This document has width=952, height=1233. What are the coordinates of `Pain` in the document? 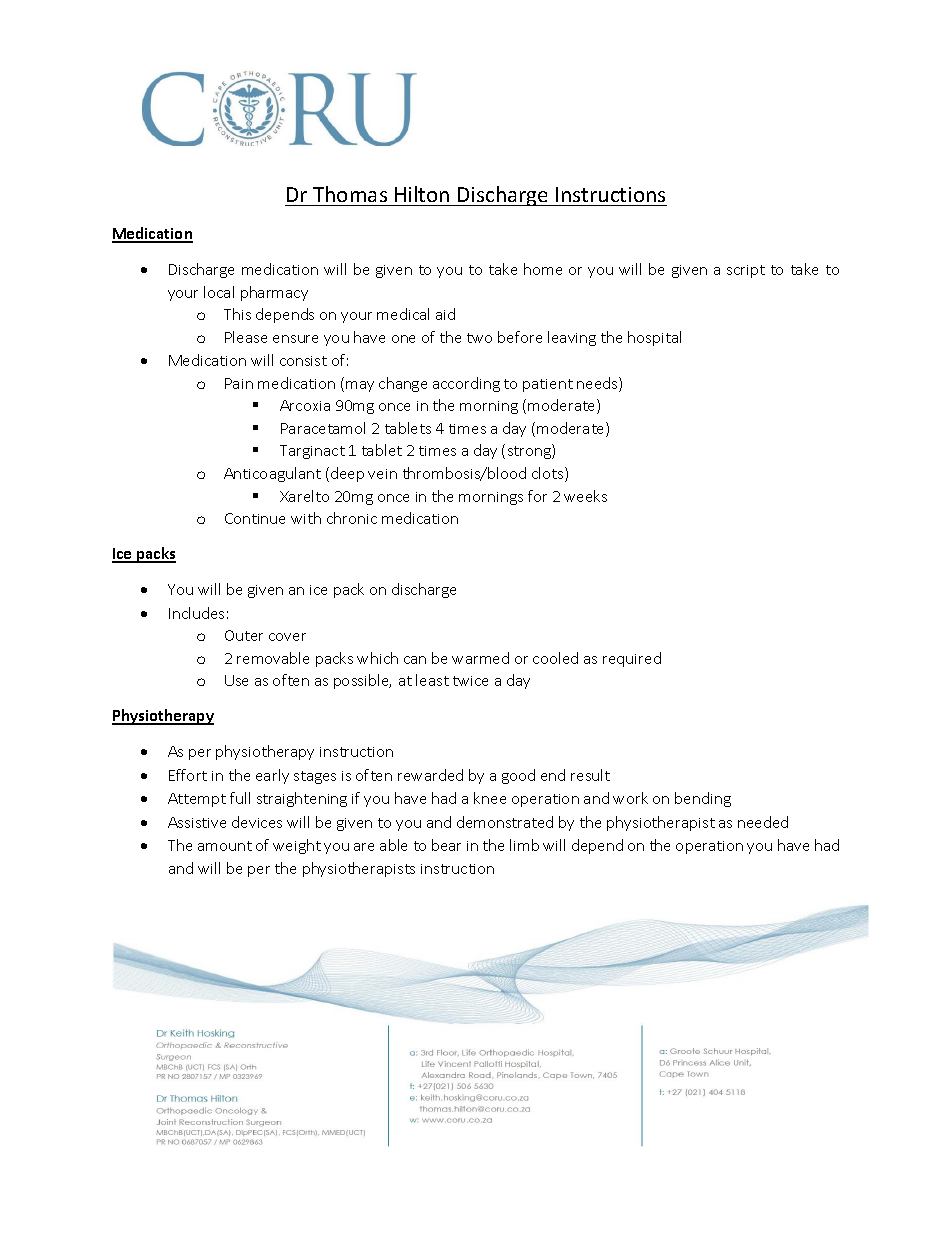 It's located at (239, 383).
